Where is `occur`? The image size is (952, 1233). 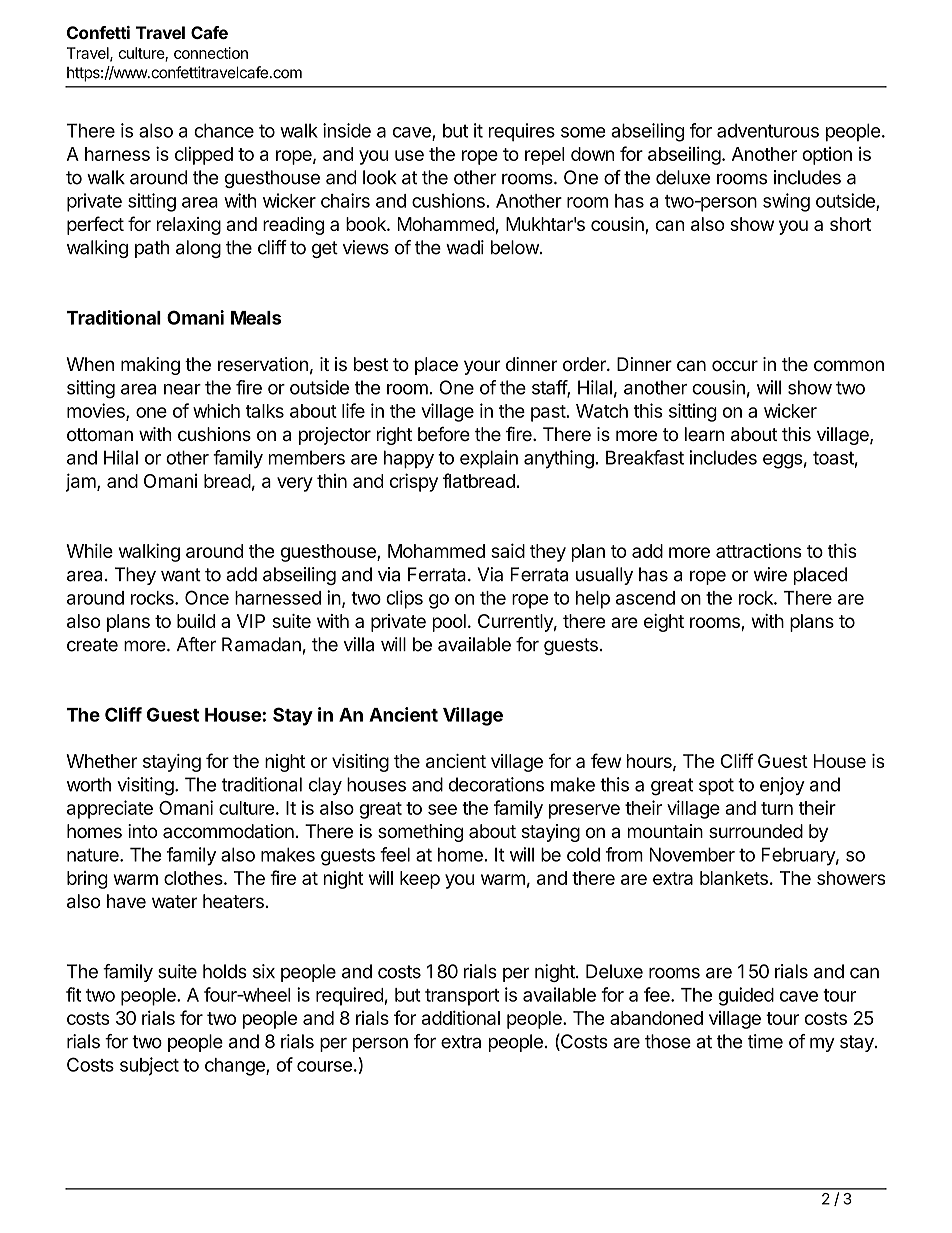
occur is located at coordinates (735, 365).
